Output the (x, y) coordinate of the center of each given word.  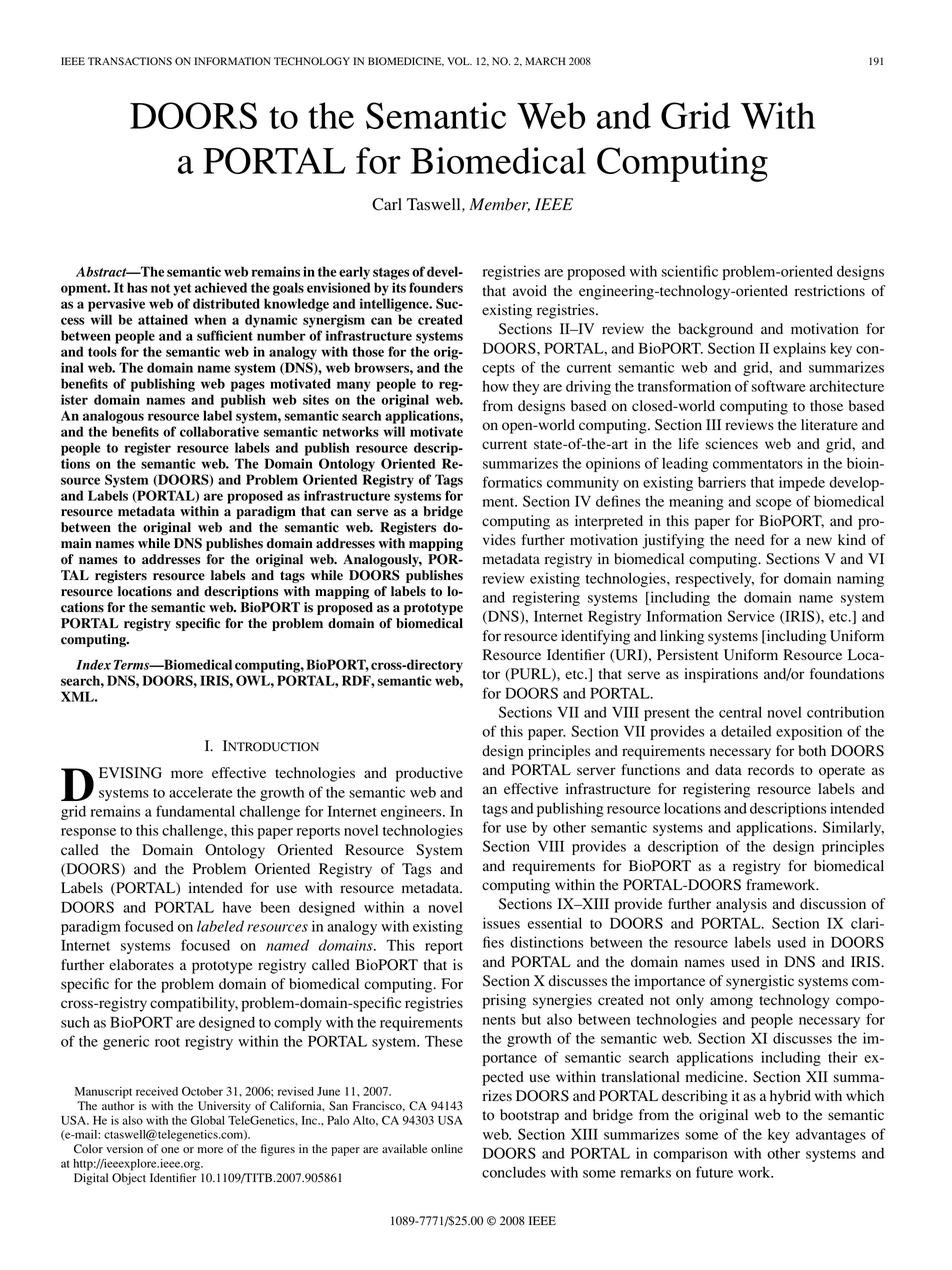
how (496, 386)
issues (501, 923)
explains (799, 349)
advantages (831, 1135)
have (237, 907)
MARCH (545, 61)
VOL (459, 61)
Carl (387, 204)
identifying (595, 637)
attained (163, 319)
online (447, 1148)
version (124, 1148)
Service (751, 616)
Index (93, 664)
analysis (741, 905)
